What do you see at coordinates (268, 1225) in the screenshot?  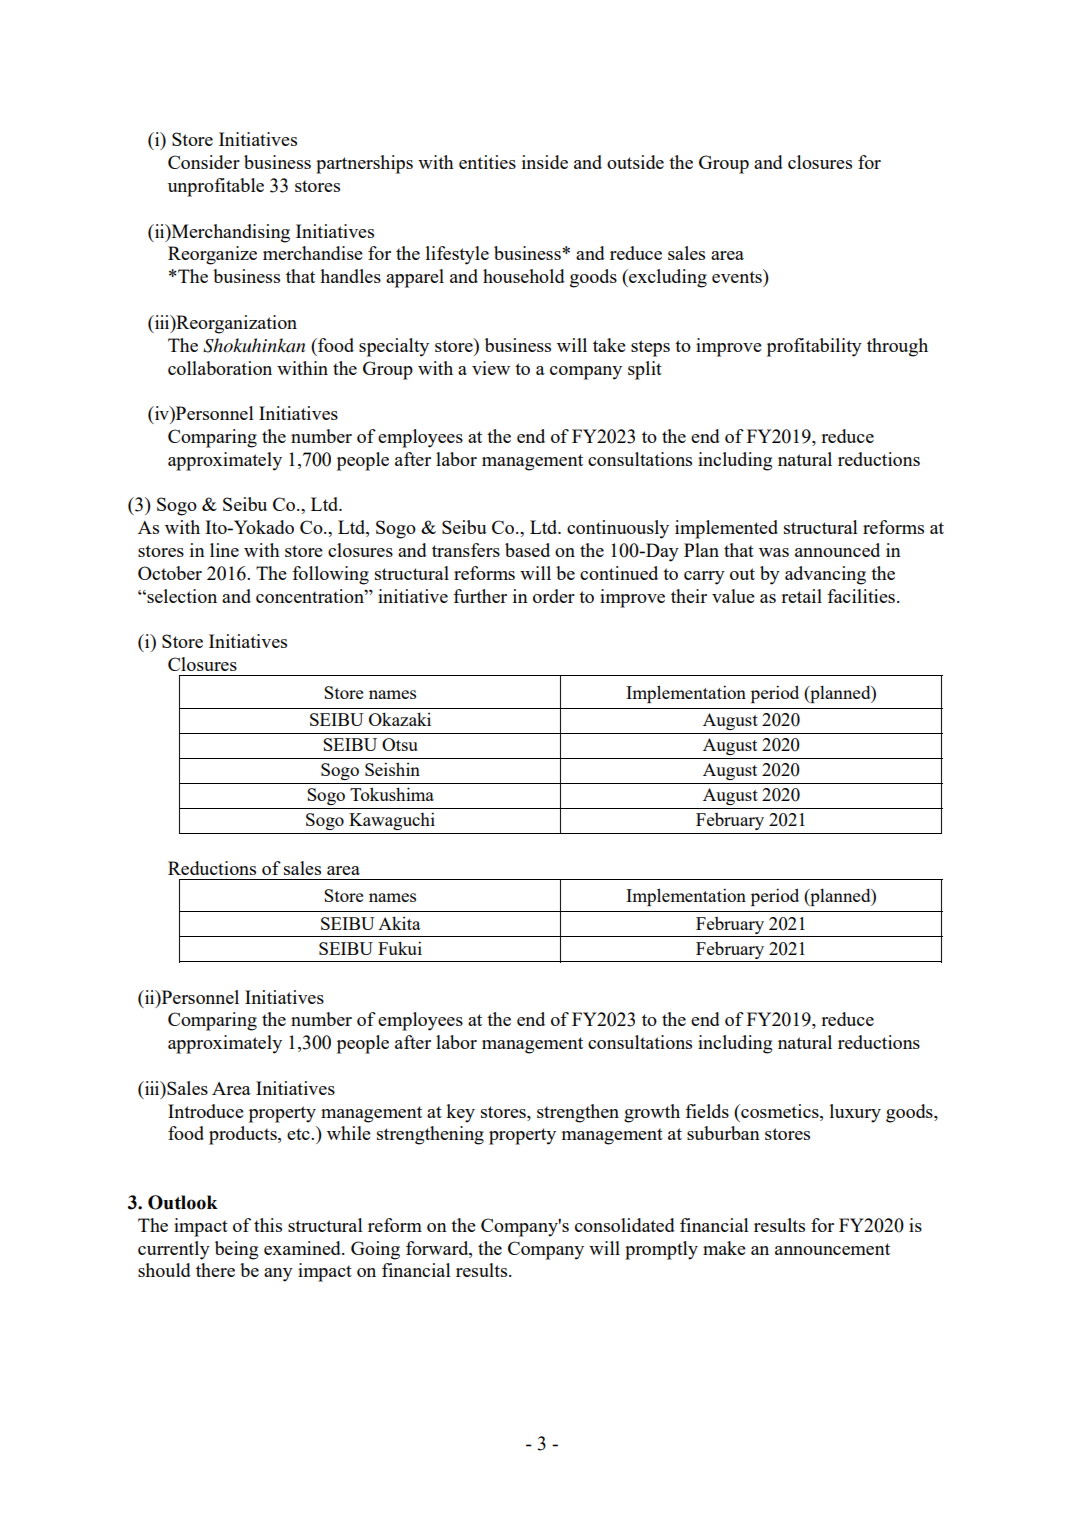 I see `this` at bounding box center [268, 1225].
